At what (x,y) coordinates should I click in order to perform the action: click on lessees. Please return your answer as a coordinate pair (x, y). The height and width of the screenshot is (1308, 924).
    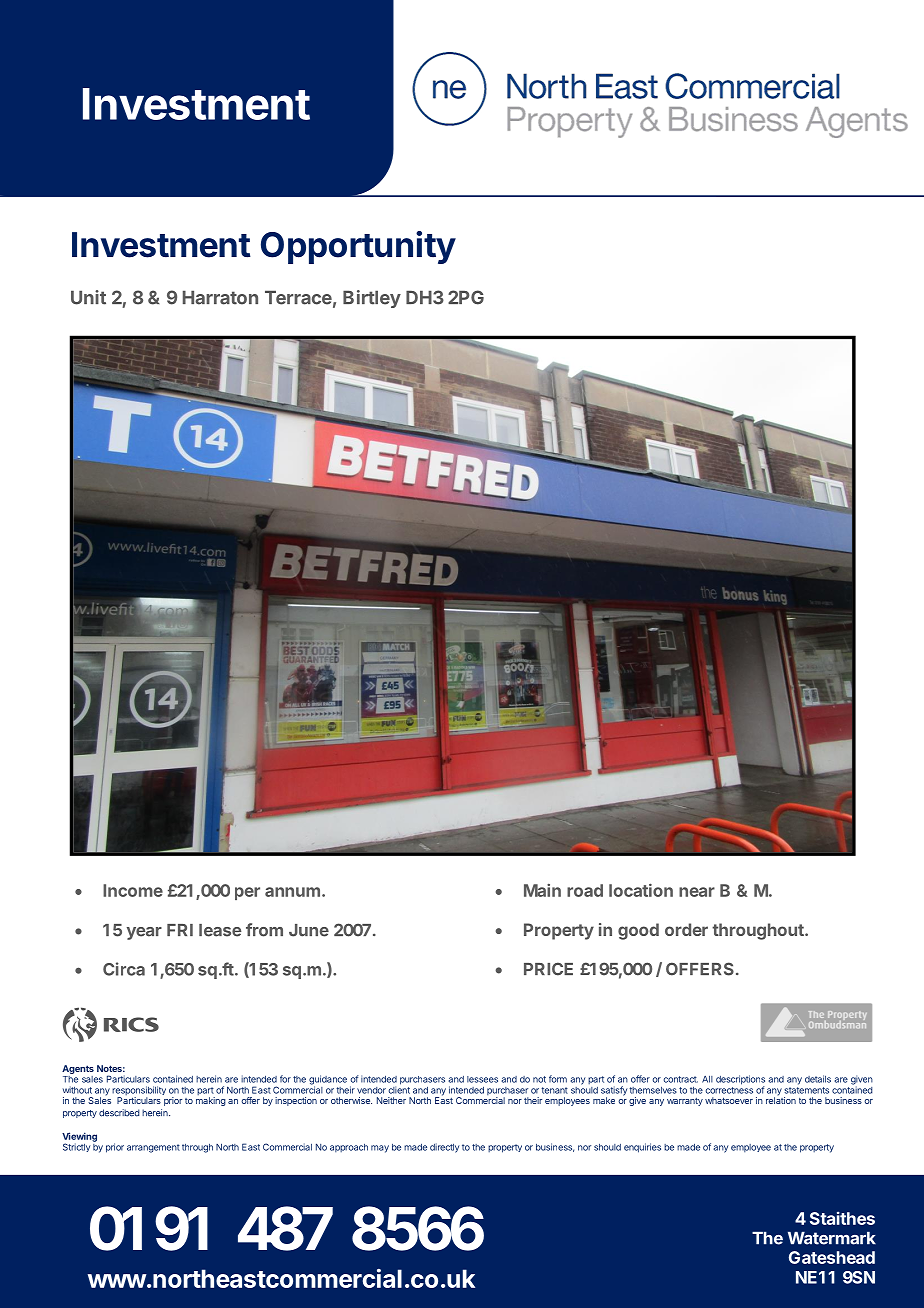
    Looking at the image, I should click on (482, 1079).
